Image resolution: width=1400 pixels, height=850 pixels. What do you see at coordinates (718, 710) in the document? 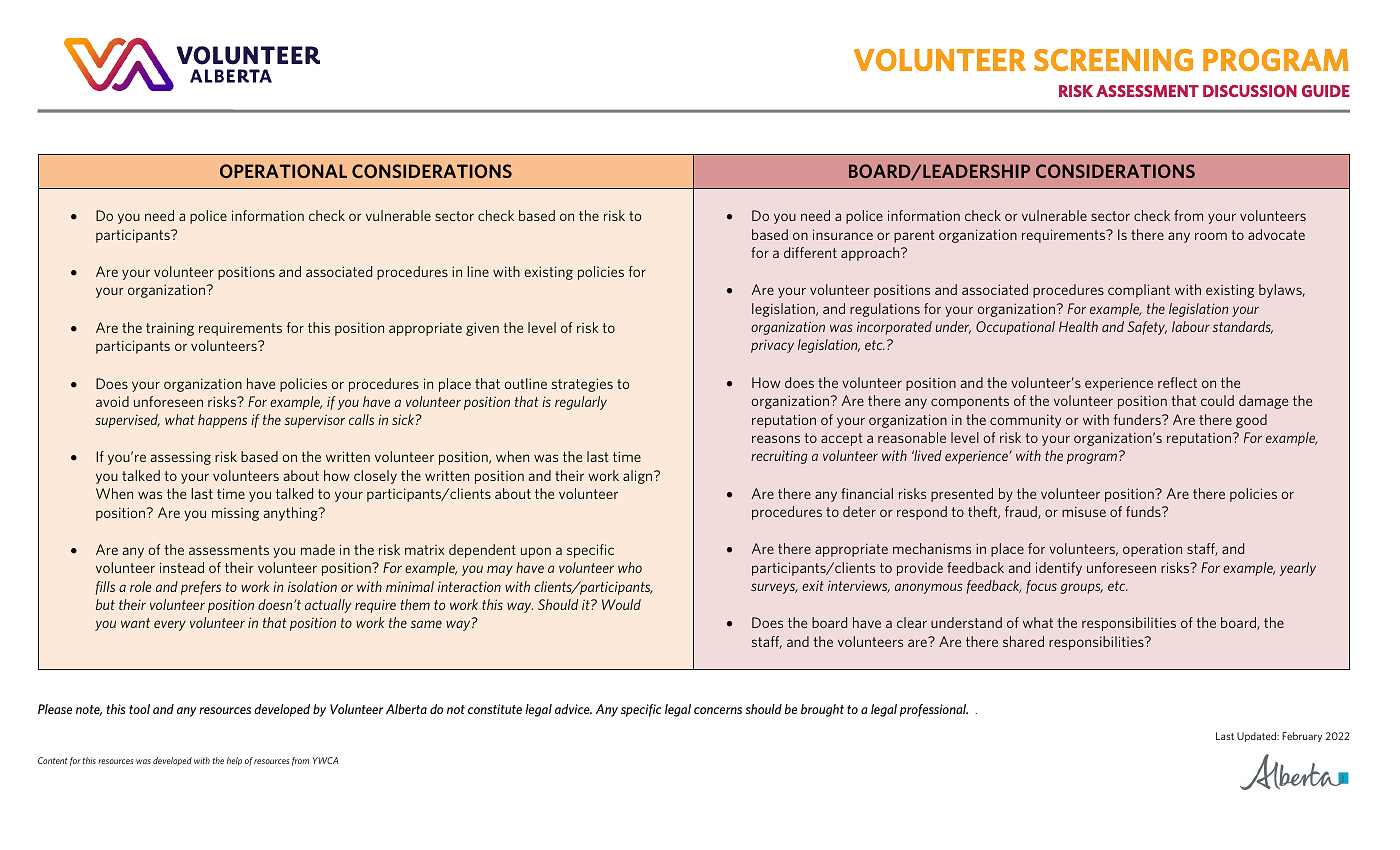
I see `concerns` at bounding box center [718, 710].
